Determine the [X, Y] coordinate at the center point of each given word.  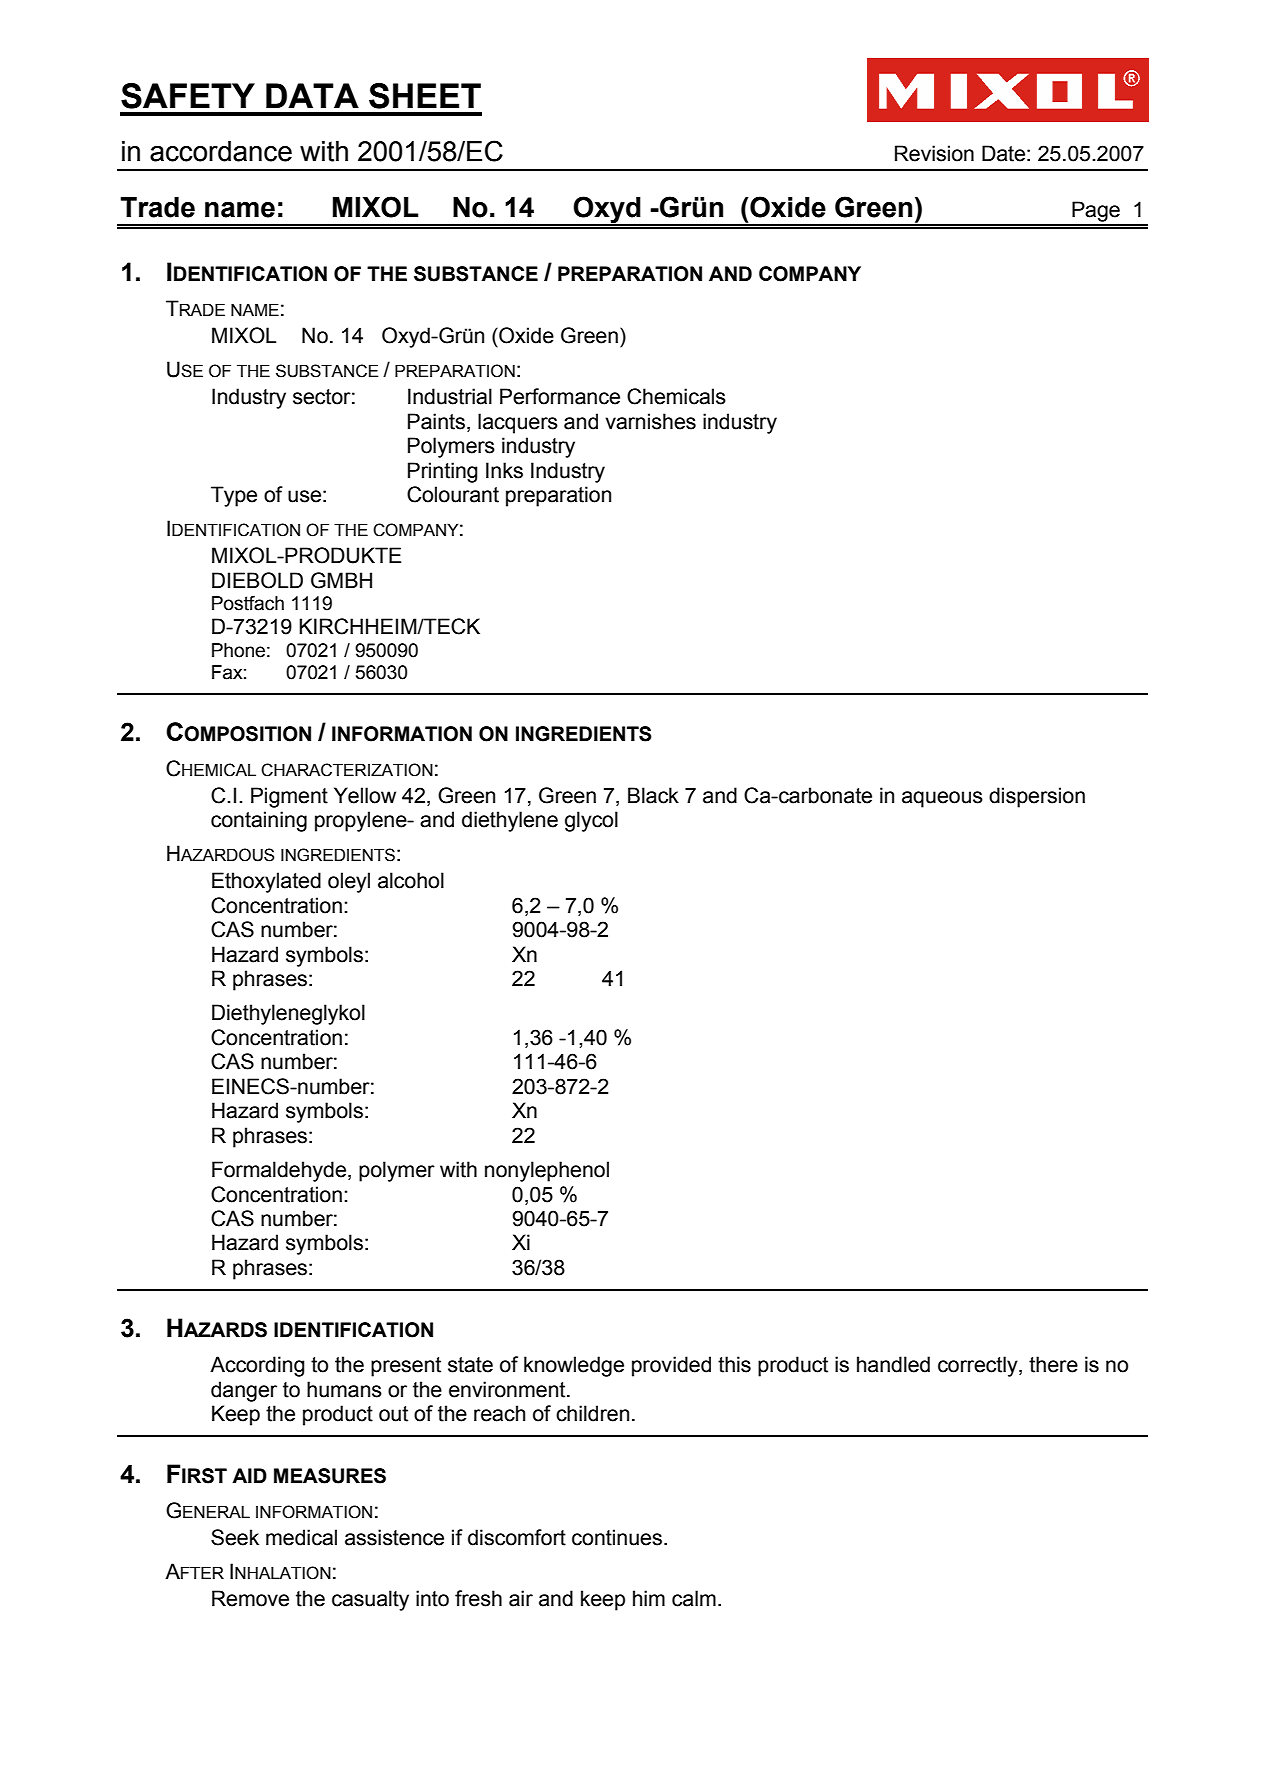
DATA [312, 95]
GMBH [341, 580]
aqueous [942, 799]
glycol [591, 821]
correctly [979, 1366]
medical [301, 1537]
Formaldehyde [279, 1171]
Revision [934, 153]
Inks [504, 470]
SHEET [425, 96]
